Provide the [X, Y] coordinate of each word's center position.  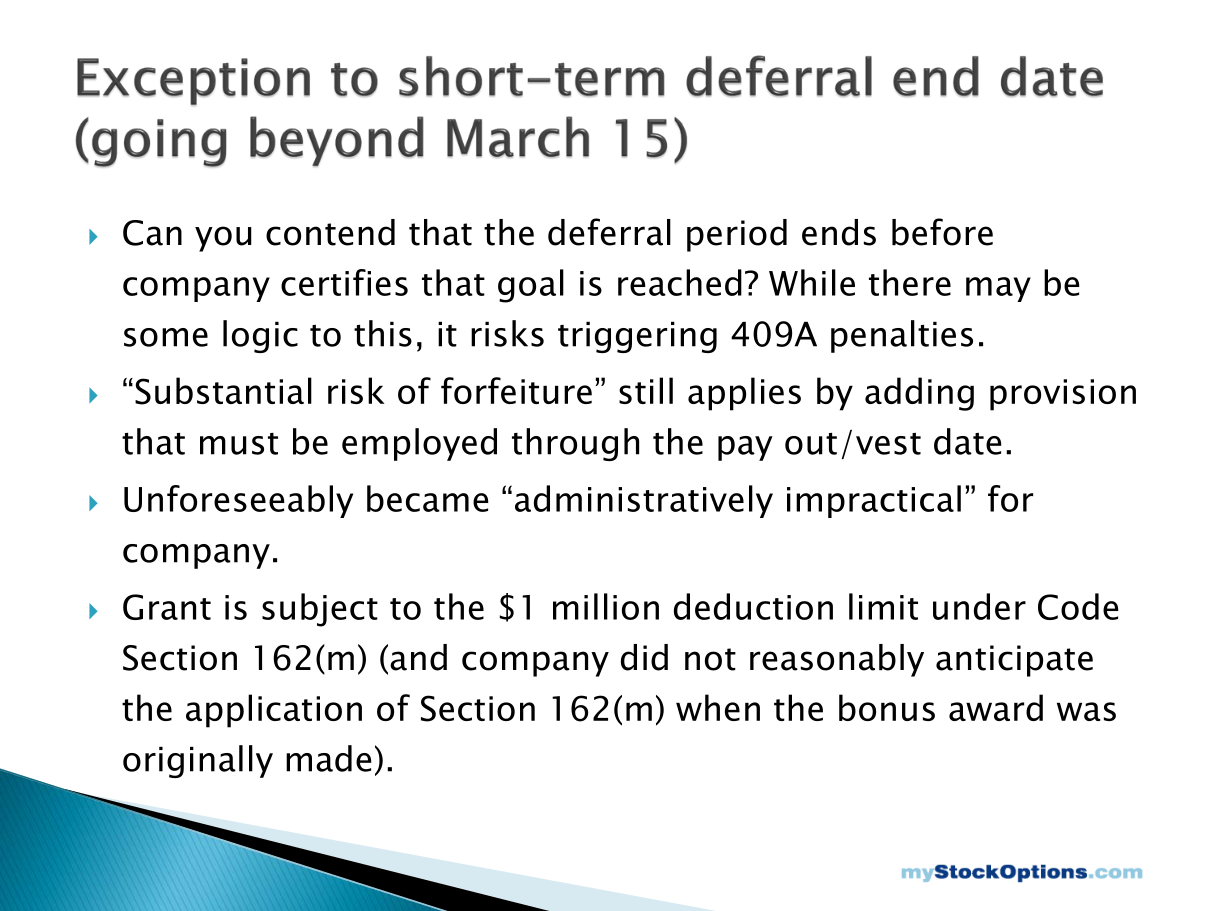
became [428, 498]
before [942, 232]
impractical [874, 501]
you [223, 239]
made [329, 758]
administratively [644, 501]
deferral [609, 232]
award [996, 707]
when [718, 707]
